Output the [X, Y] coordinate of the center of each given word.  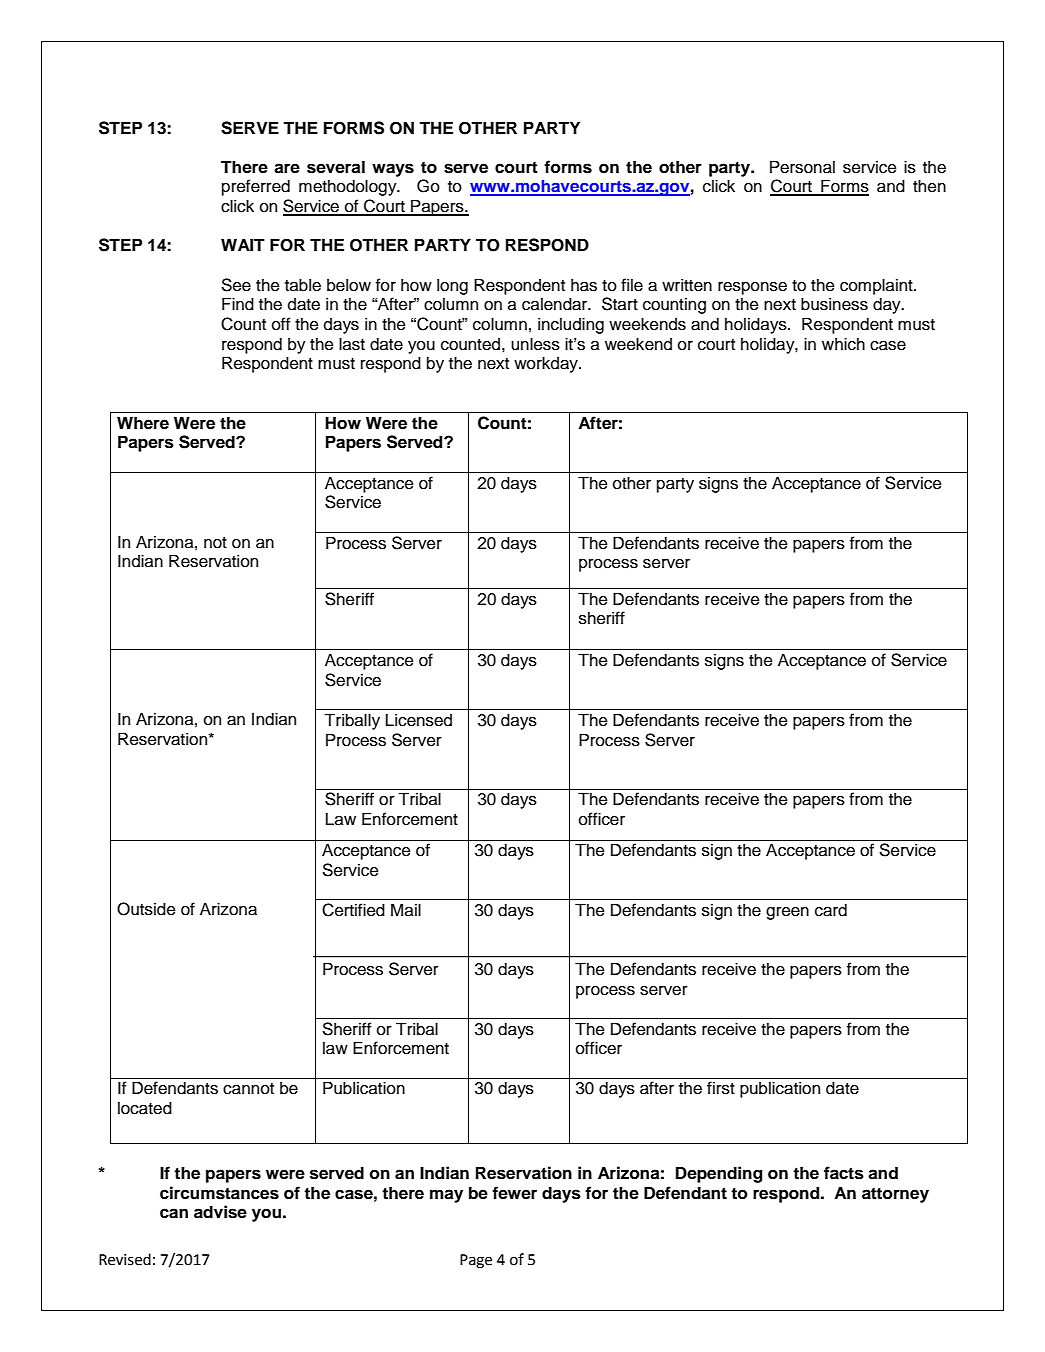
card [831, 910]
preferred [256, 187]
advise [220, 1212]
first [721, 1088]
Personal [802, 167]
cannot [248, 1089]
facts [844, 1173]
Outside [146, 909]
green [787, 913]
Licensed [419, 720]
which [843, 344]
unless [535, 344]
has [584, 285]
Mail [406, 910]
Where [143, 423]
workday [547, 364]
